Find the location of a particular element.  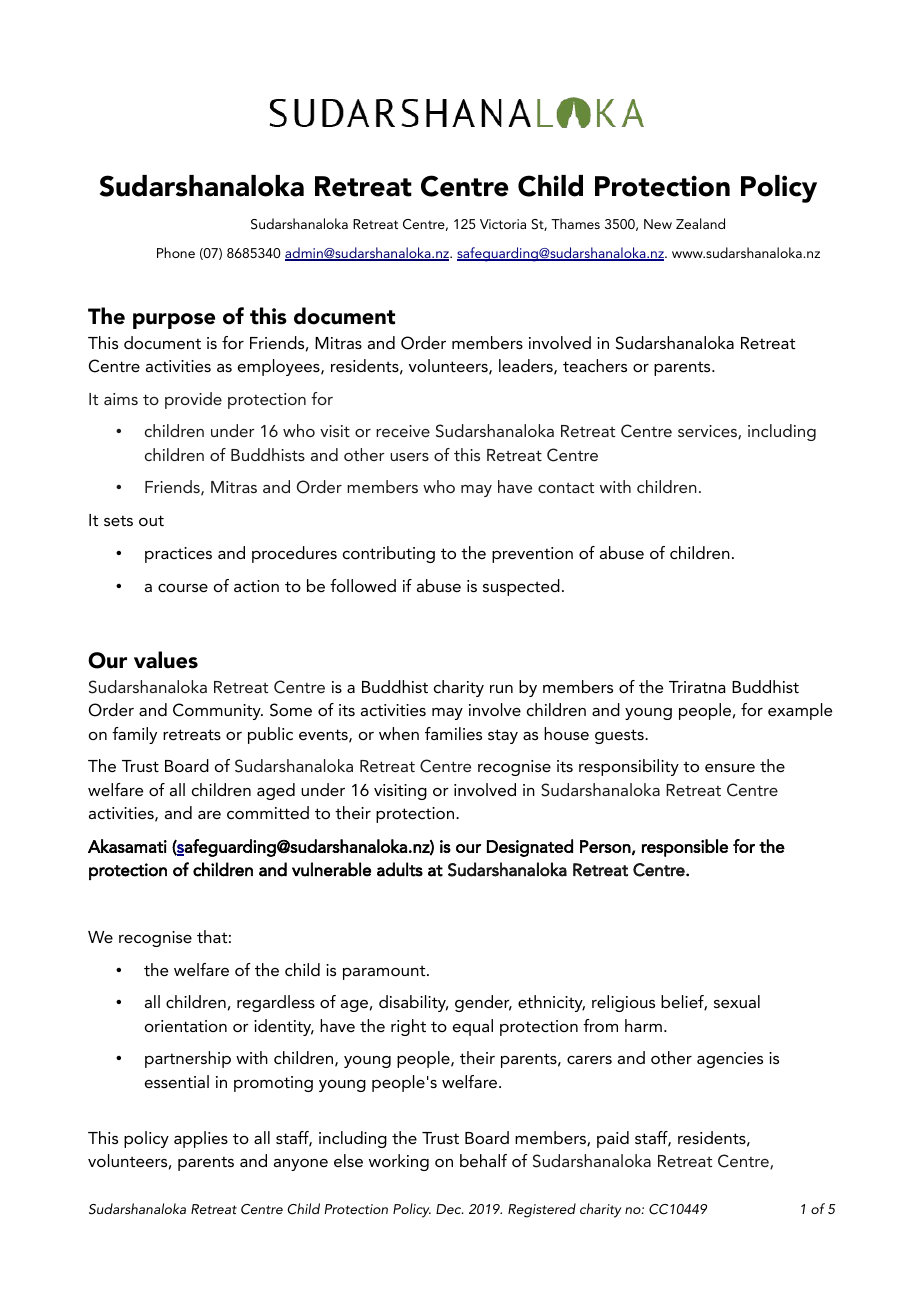

Phone is located at coordinates (176, 252).
